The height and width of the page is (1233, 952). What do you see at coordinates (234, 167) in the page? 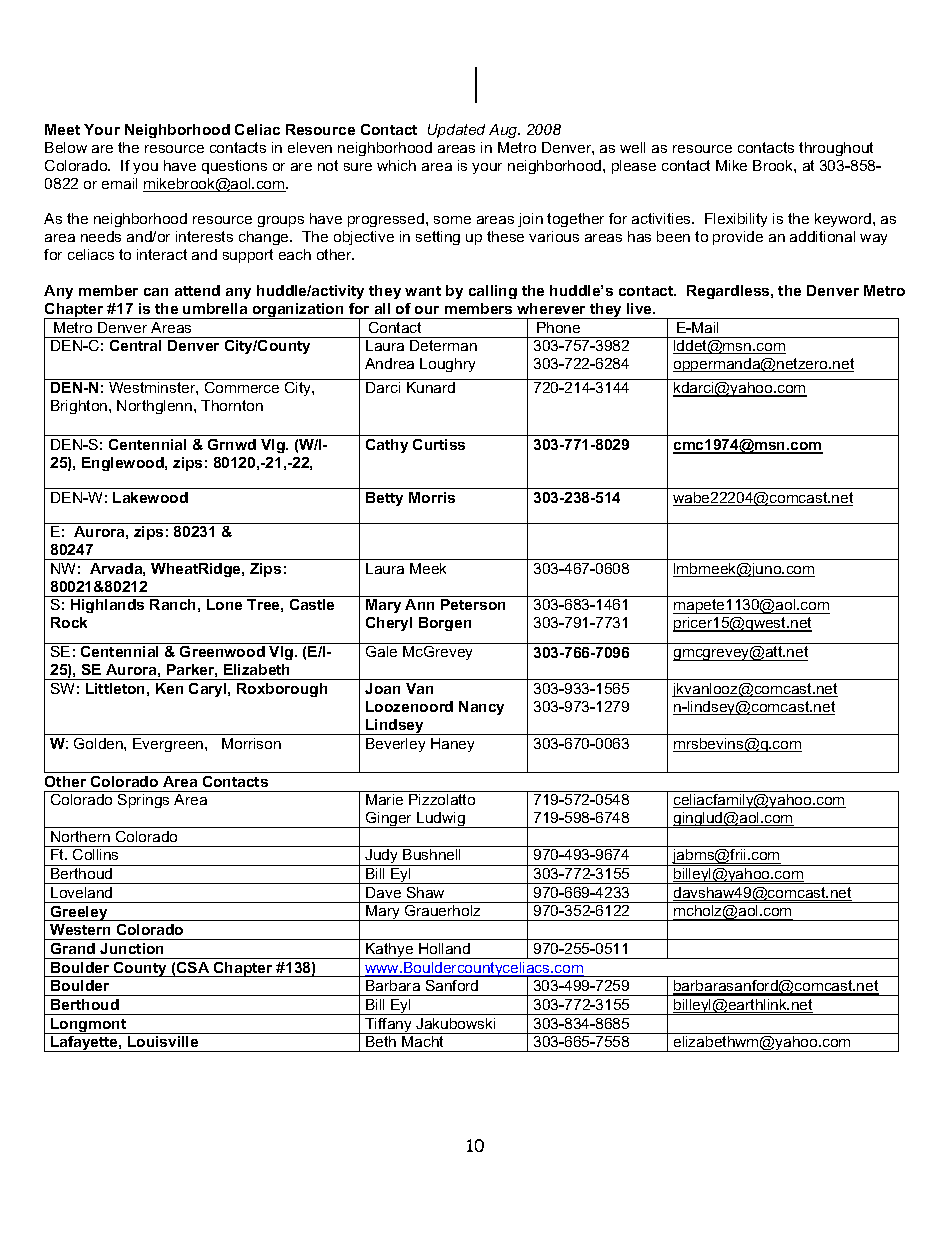
I see `questions` at bounding box center [234, 167].
